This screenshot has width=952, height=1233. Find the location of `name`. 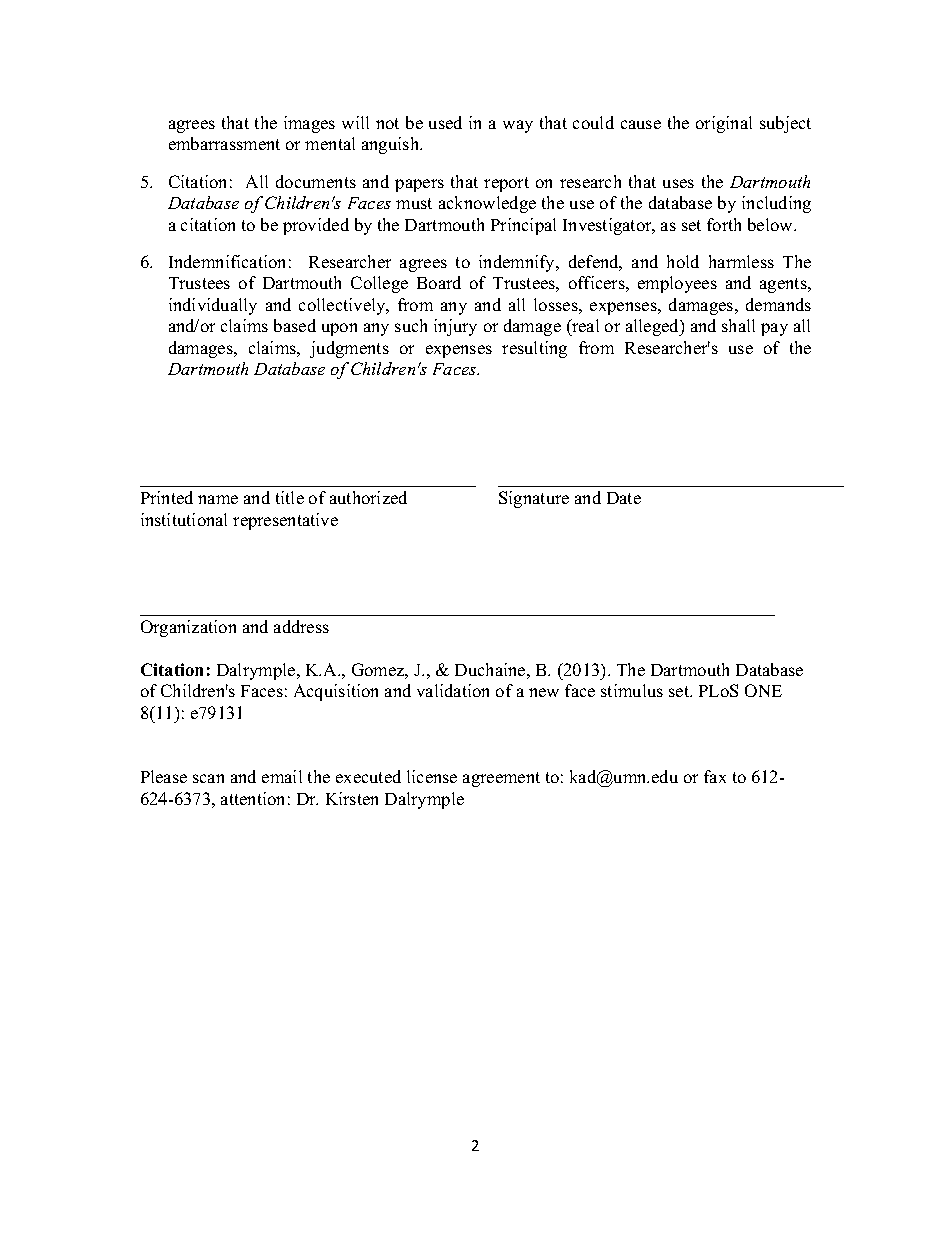

name is located at coordinates (218, 499).
